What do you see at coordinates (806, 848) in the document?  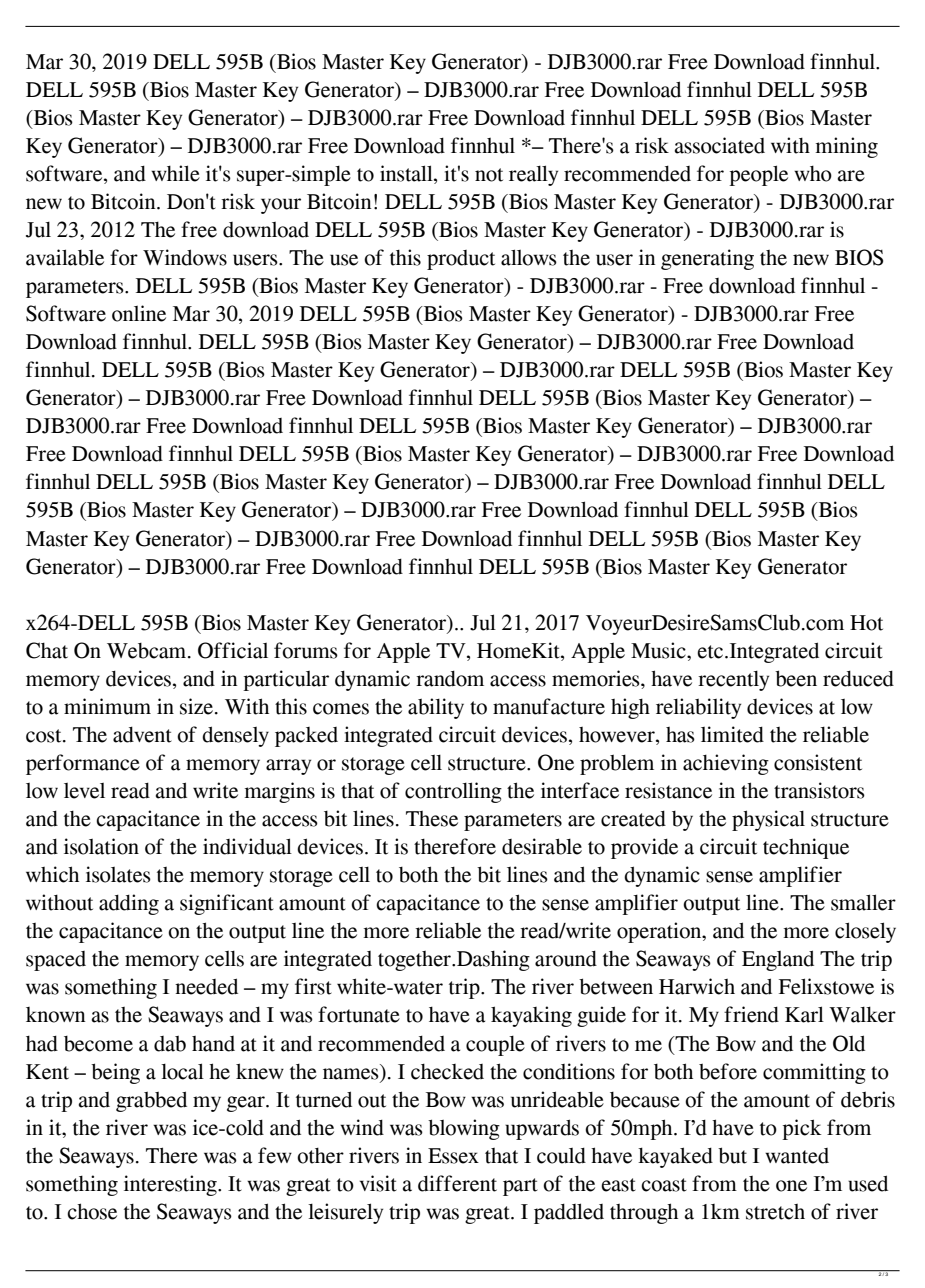 I see `technique` at bounding box center [806, 848].
